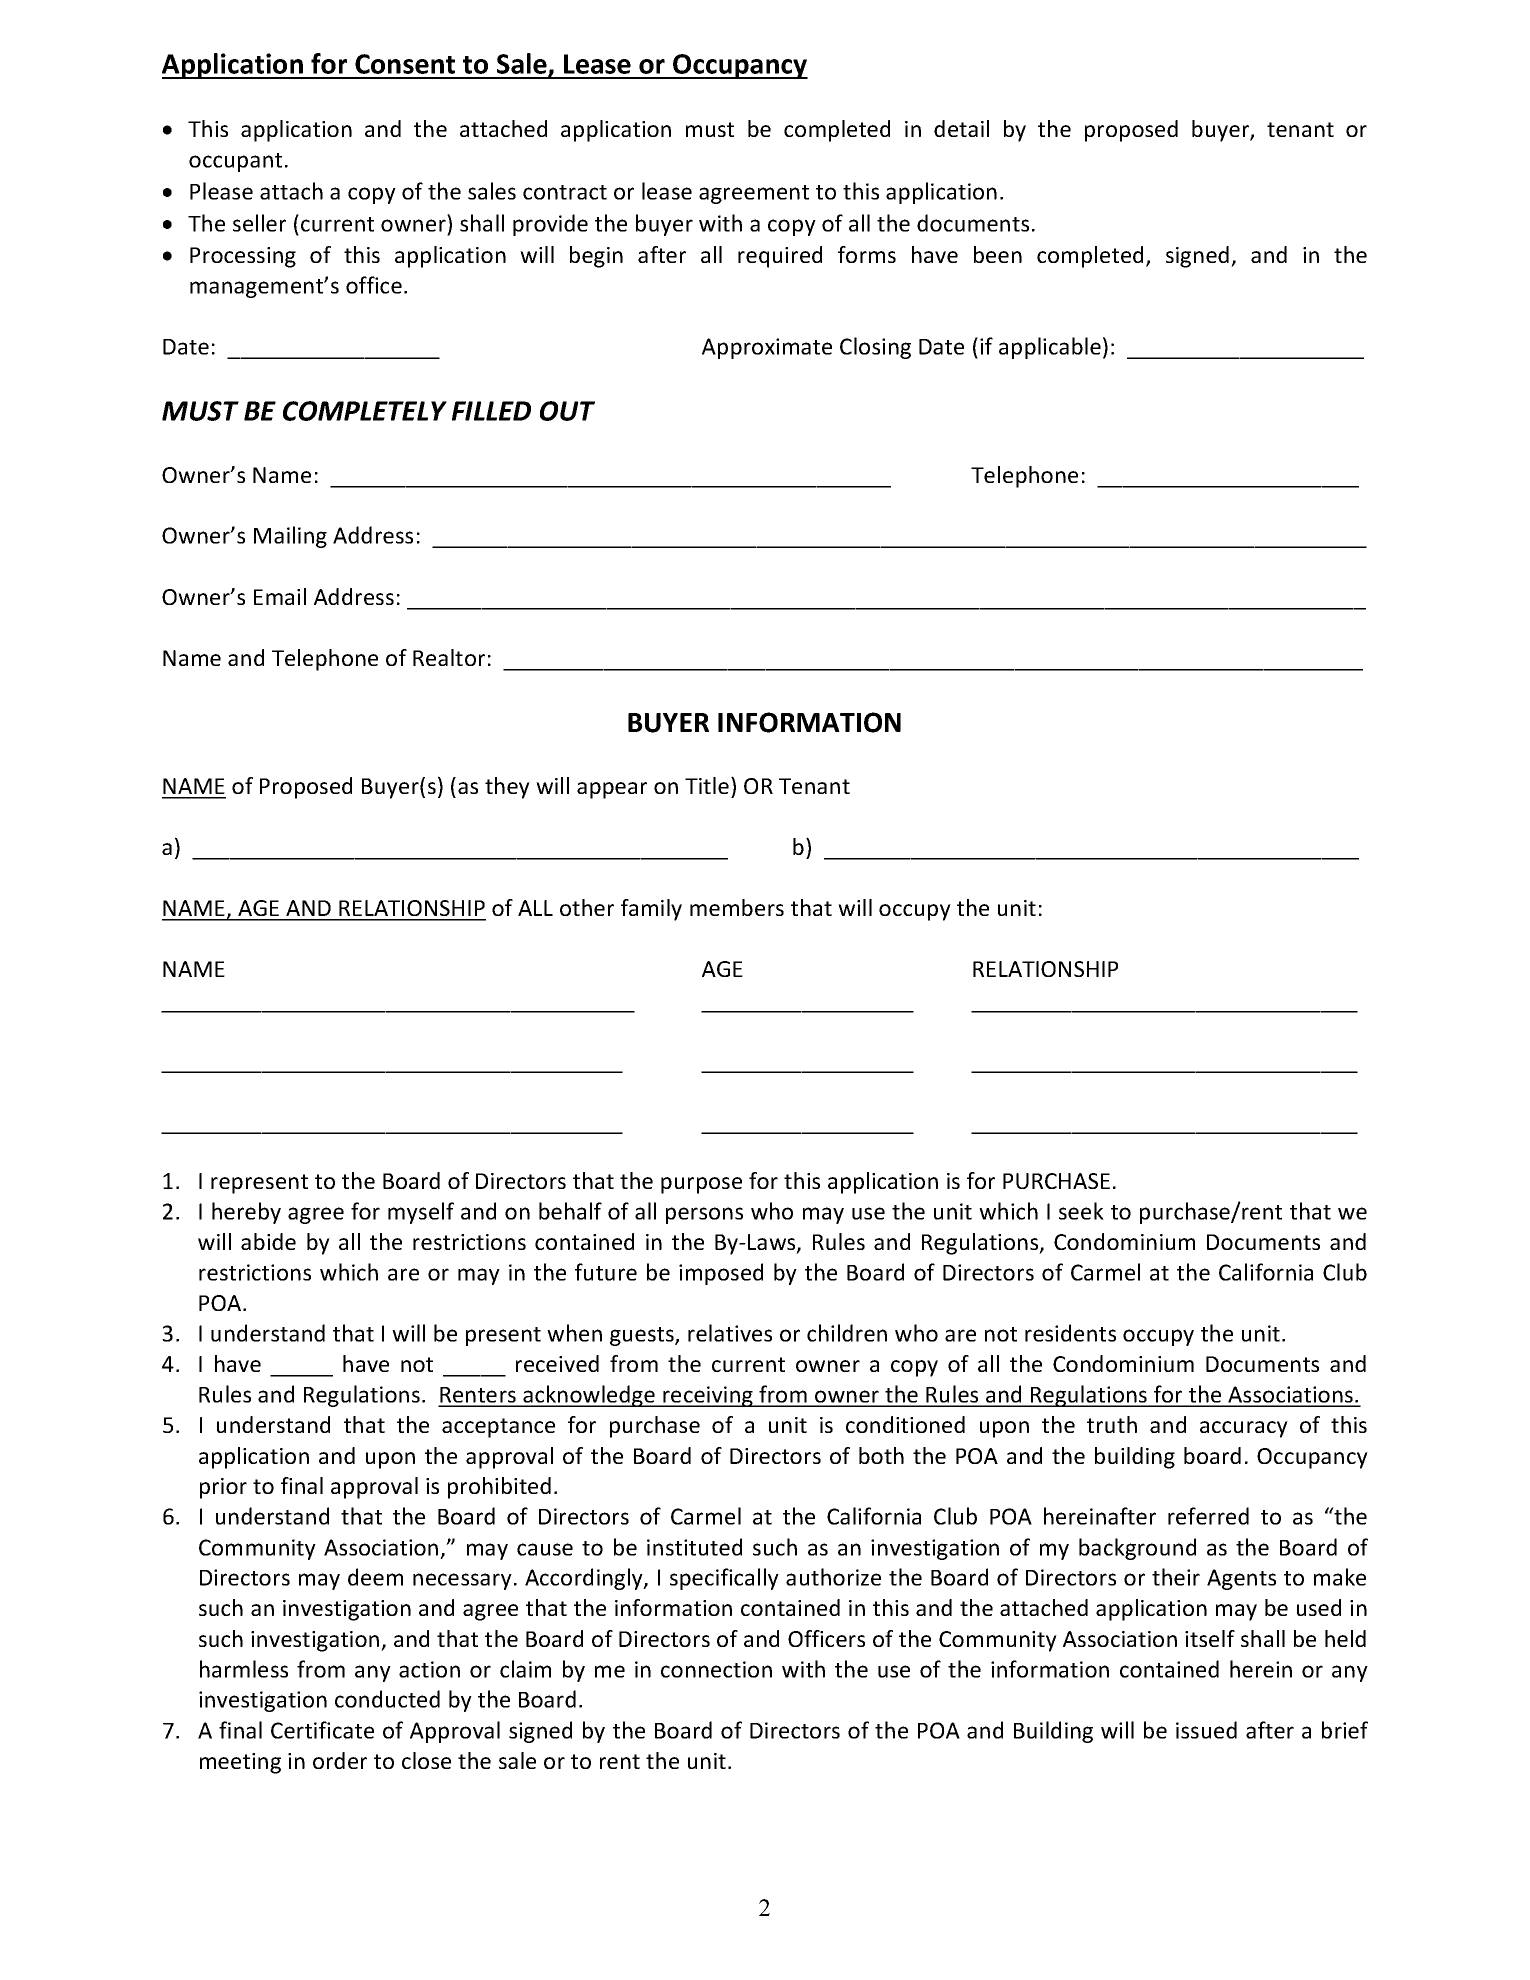  Describe the element at coordinates (998, 254) in the document. I see `been` at that location.
